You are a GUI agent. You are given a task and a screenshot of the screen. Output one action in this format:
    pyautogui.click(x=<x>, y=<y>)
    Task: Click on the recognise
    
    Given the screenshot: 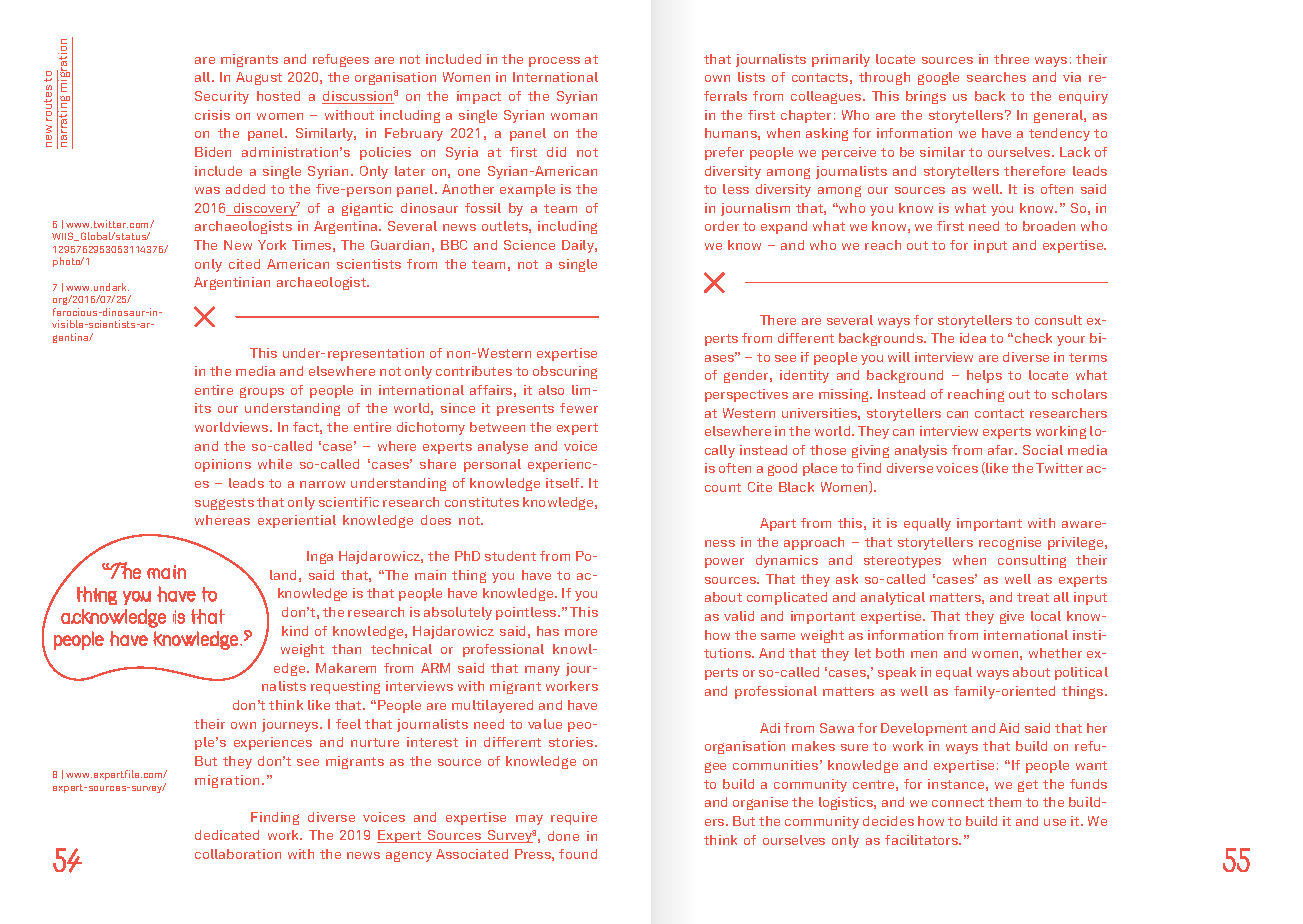 What is the action you would take?
    pyautogui.click(x=1010, y=543)
